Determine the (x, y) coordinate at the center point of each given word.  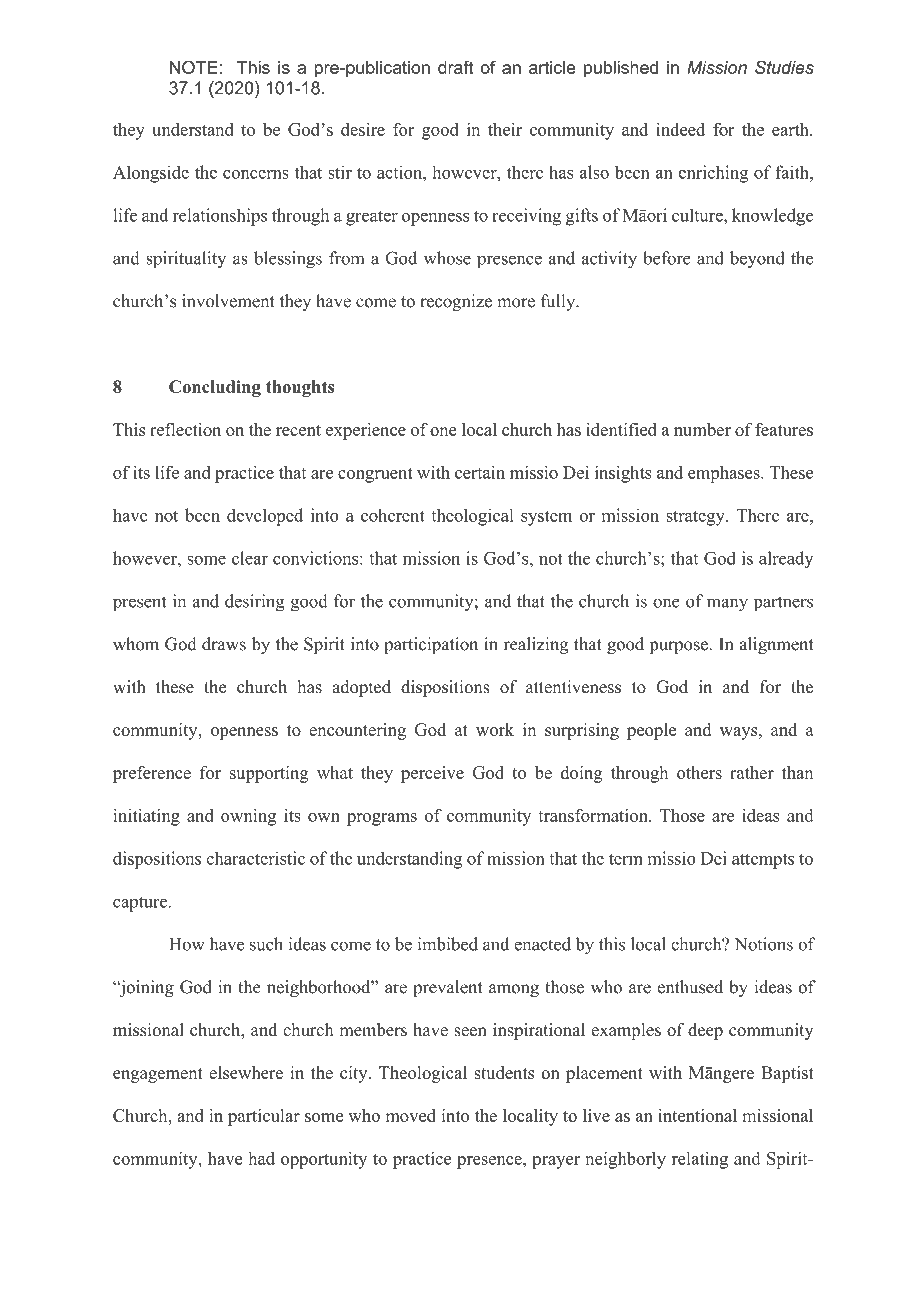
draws (224, 644)
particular (264, 1117)
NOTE (194, 67)
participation (431, 645)
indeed (680, 129)
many (727, 605)
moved (410, 1115)
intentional (697, 1115)
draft (455, 67)
